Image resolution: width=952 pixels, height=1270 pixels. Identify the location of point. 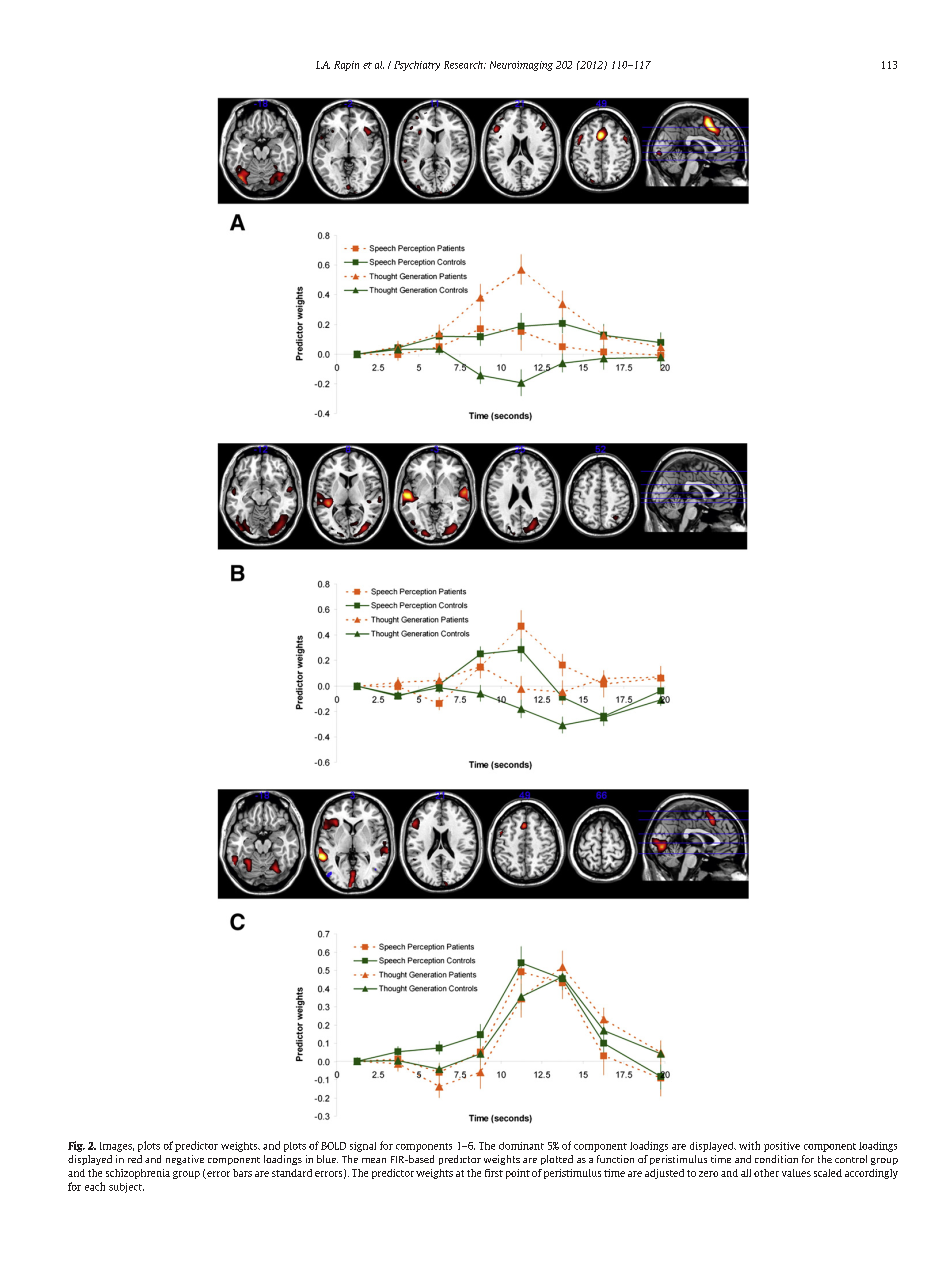
(518, 1174).
